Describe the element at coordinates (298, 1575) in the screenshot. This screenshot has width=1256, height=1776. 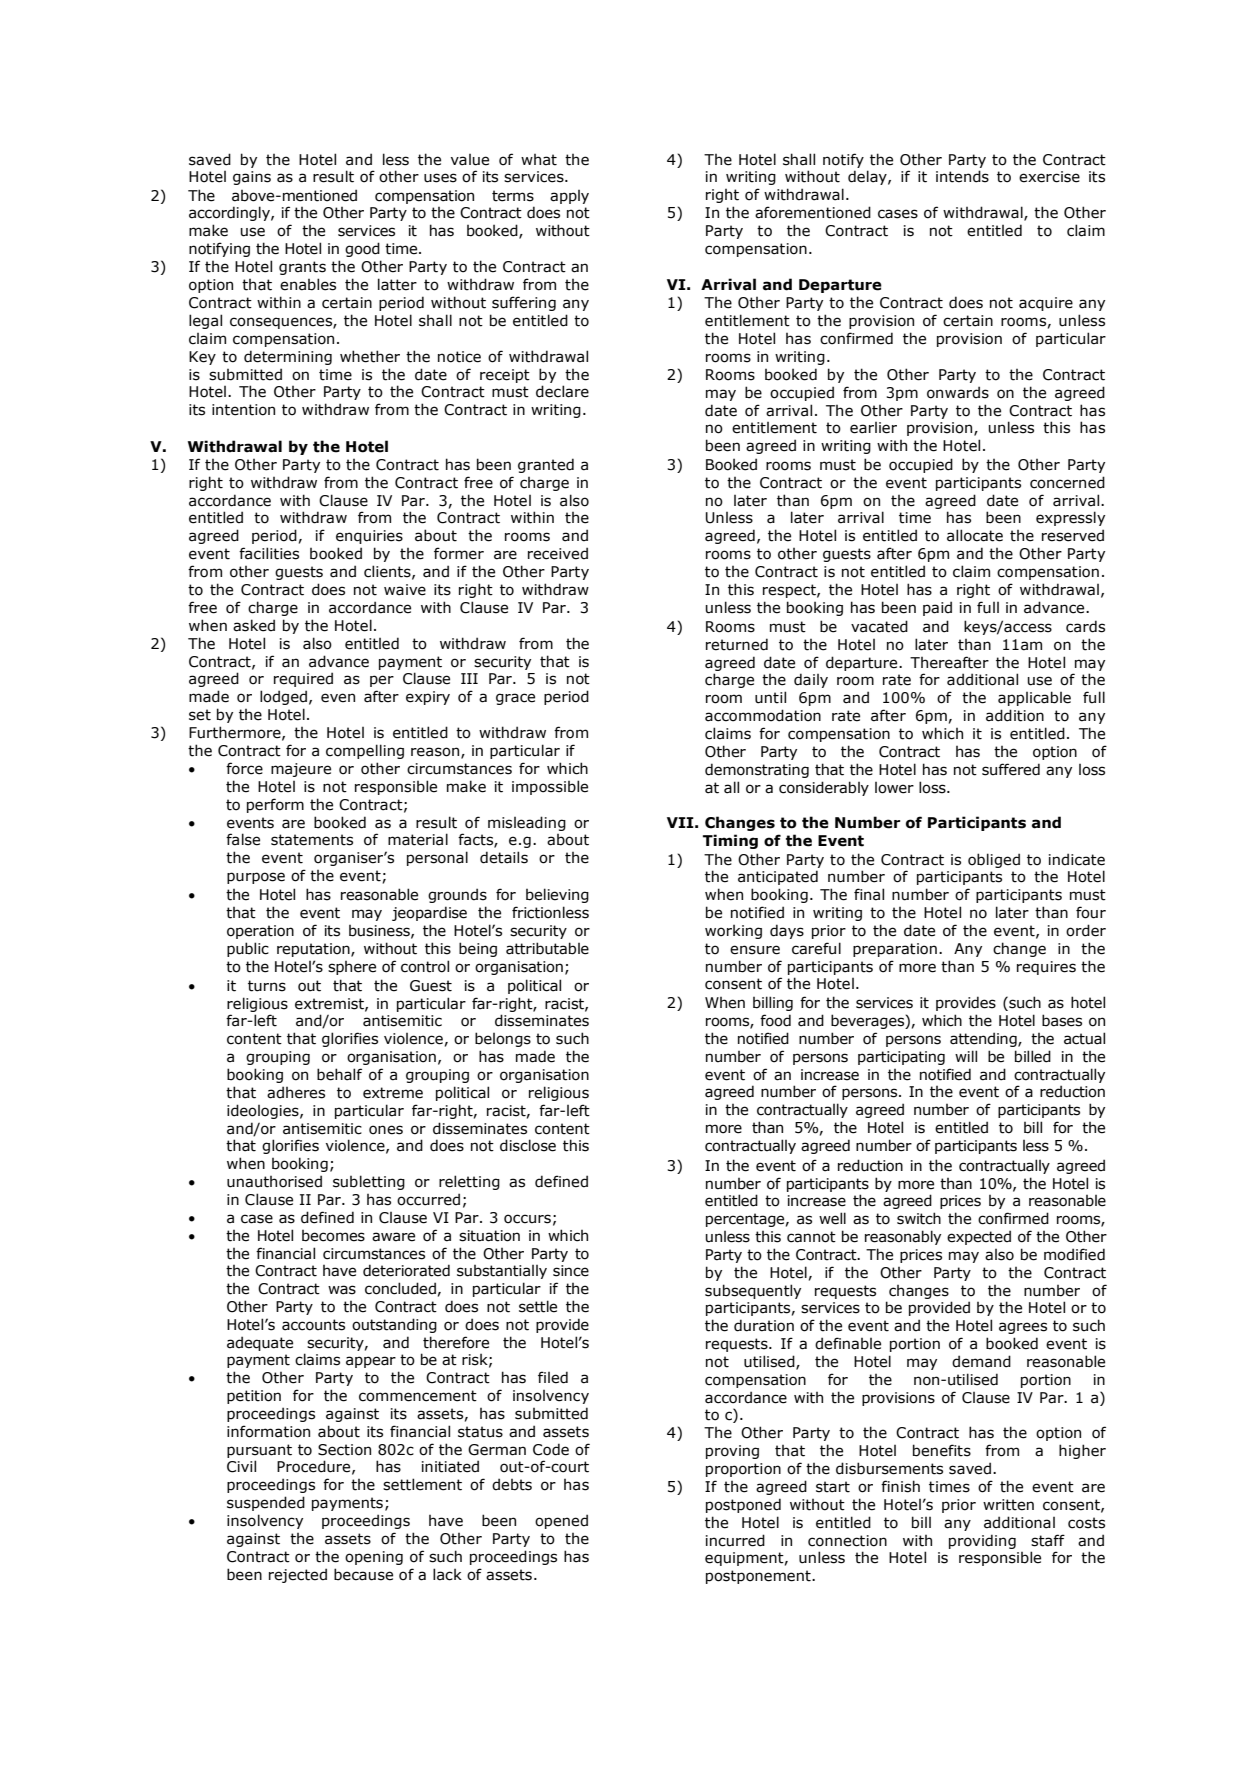
I see `rejected` at that location.
